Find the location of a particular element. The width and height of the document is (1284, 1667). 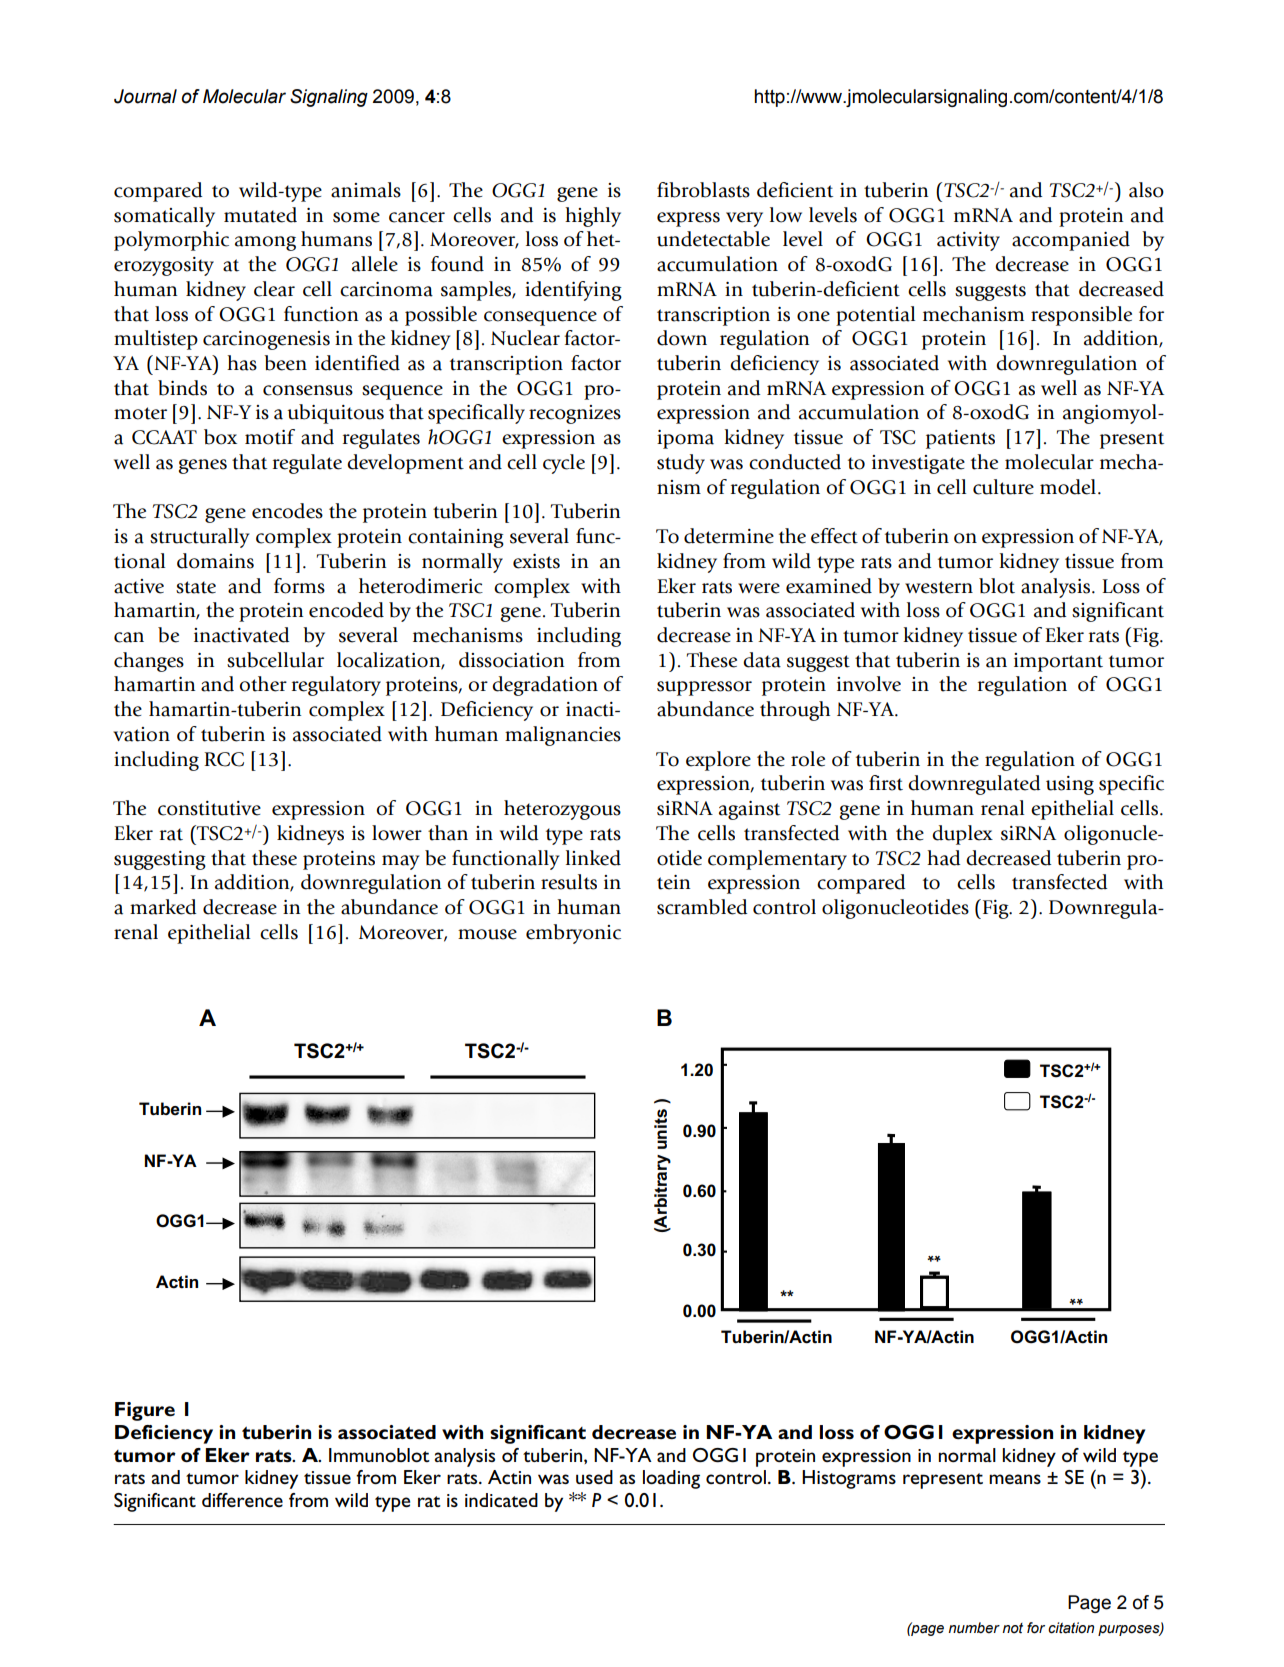

suppressor is located at coordinates (704, 688).
